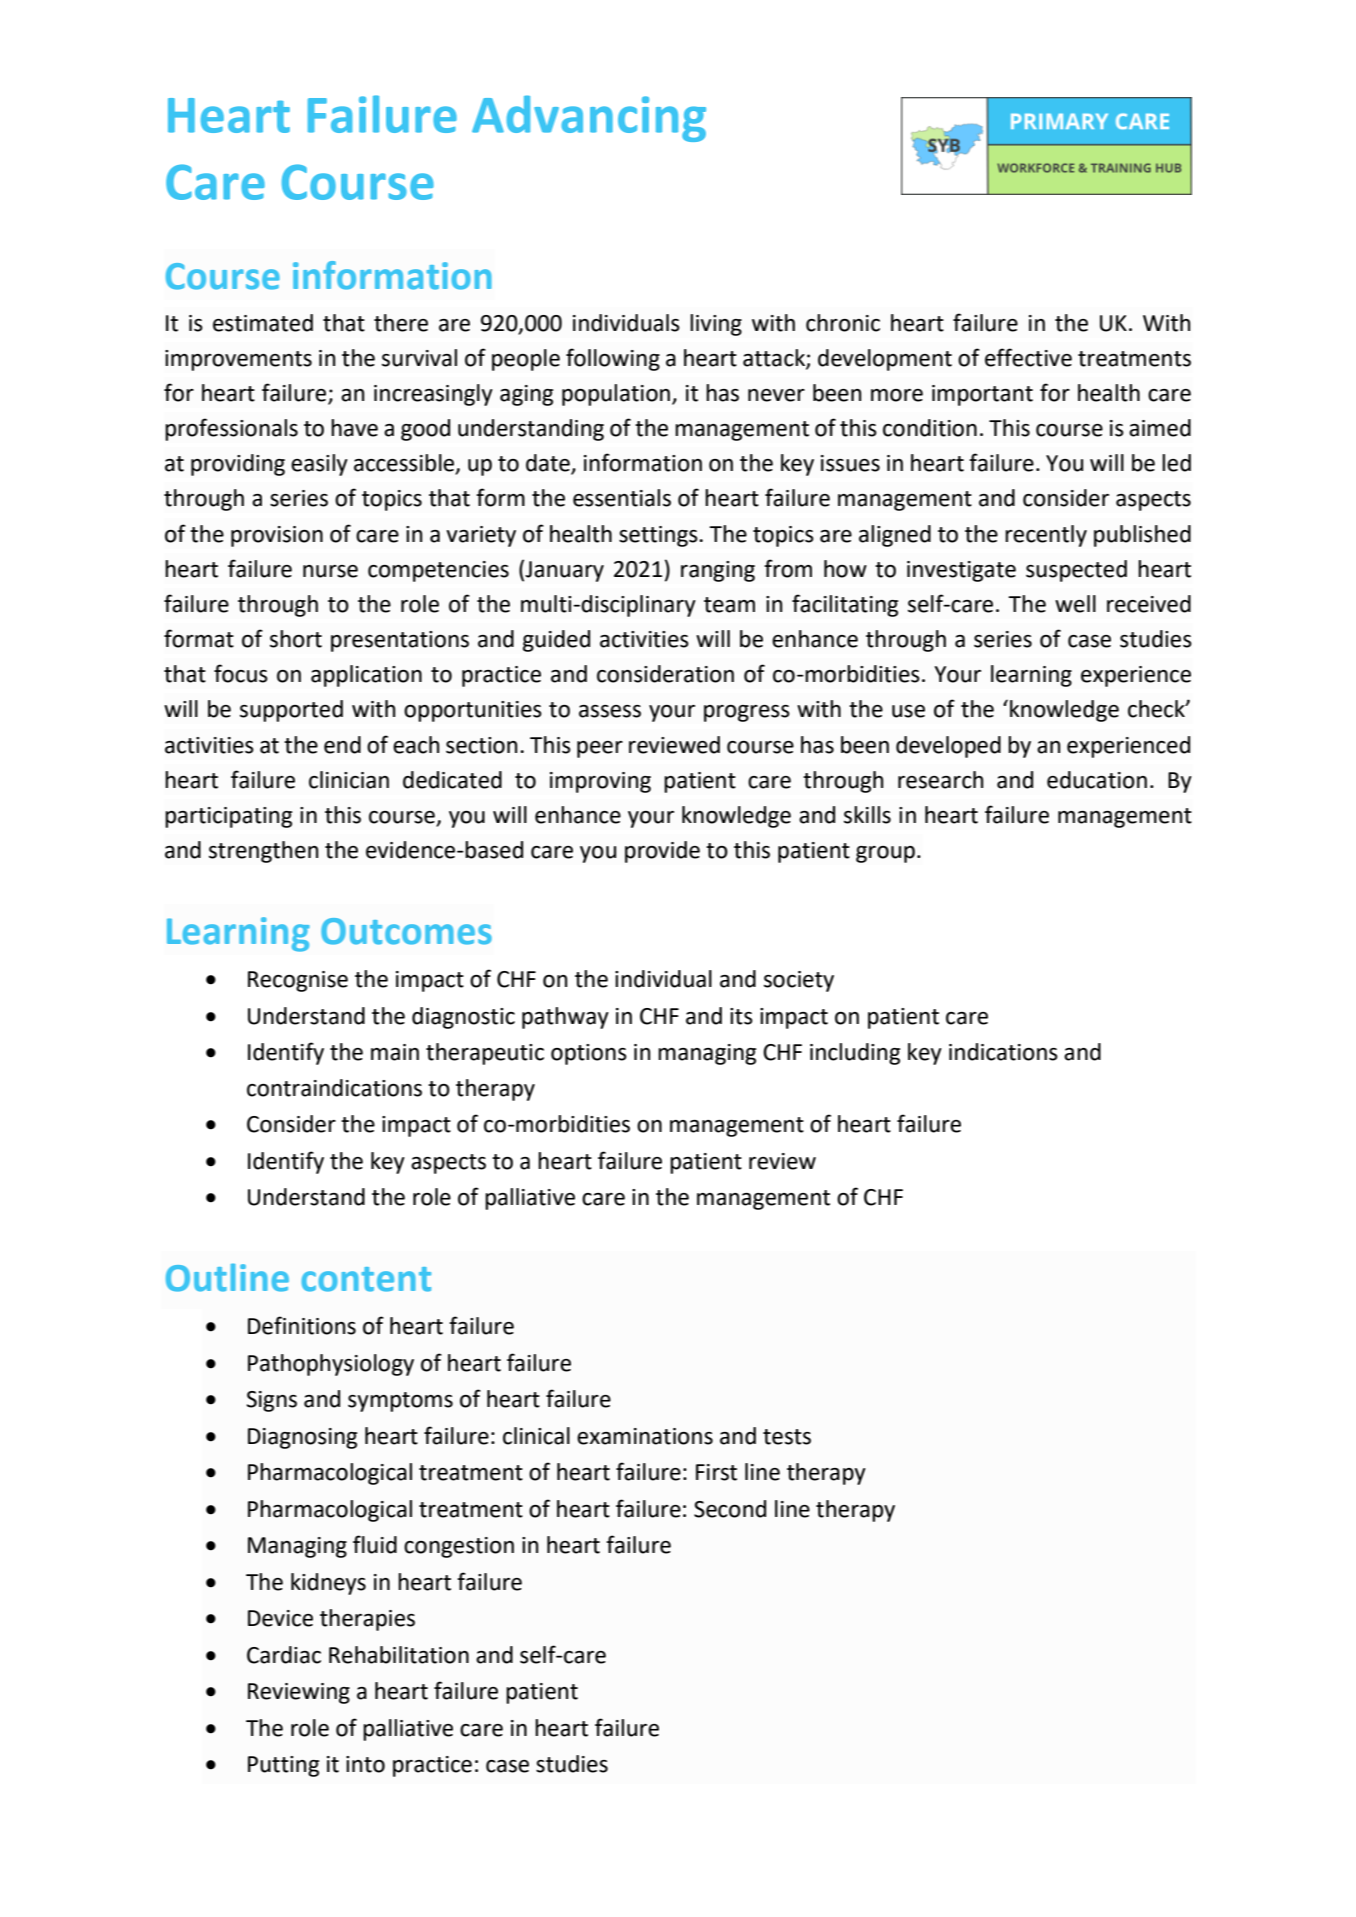 The image size is (1356, 1917). I want to click on Advancing, so click(589, 118).
